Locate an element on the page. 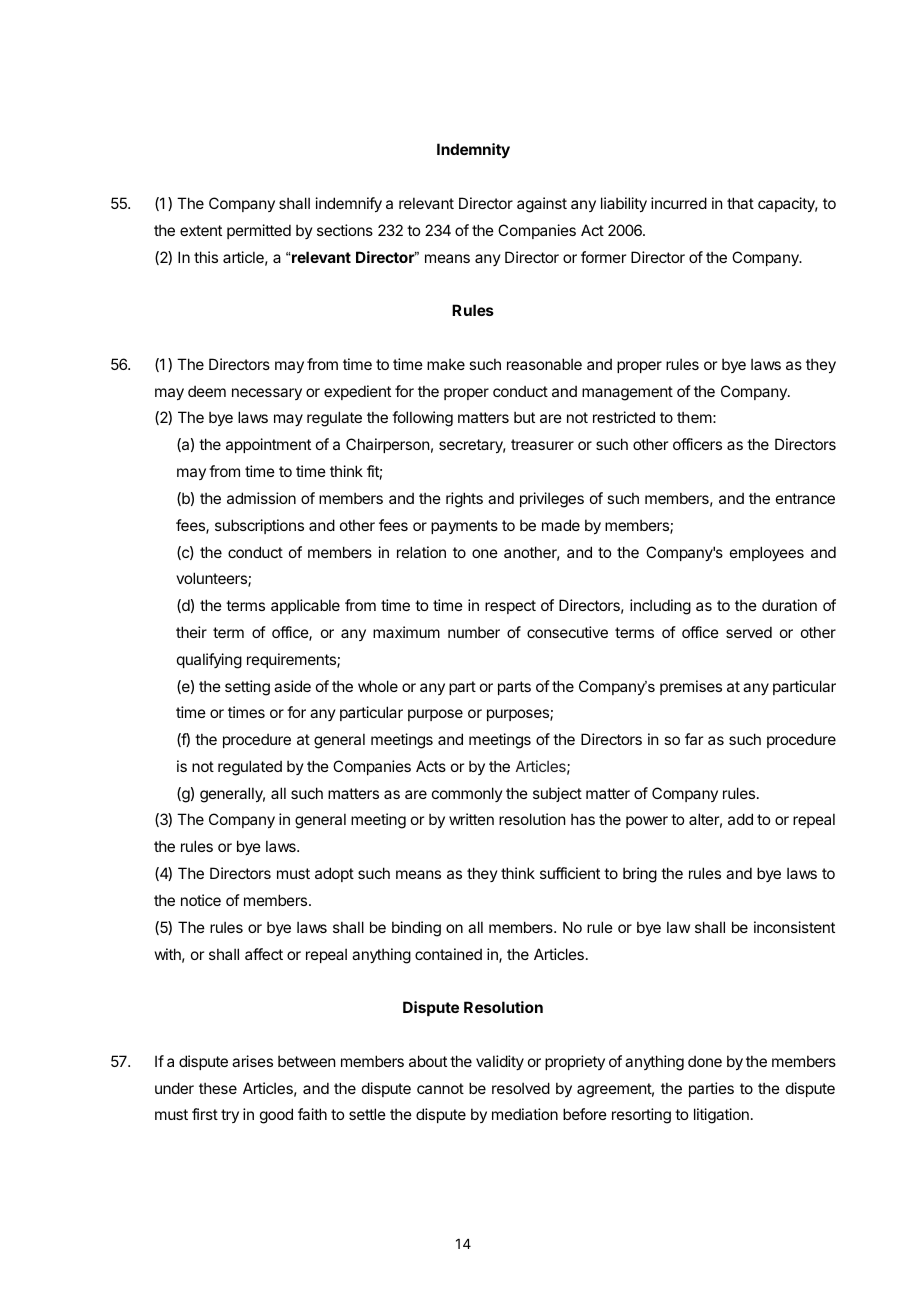 The width and height of the document is (924, 1308). entrance is located at coordinates (805, 498).
